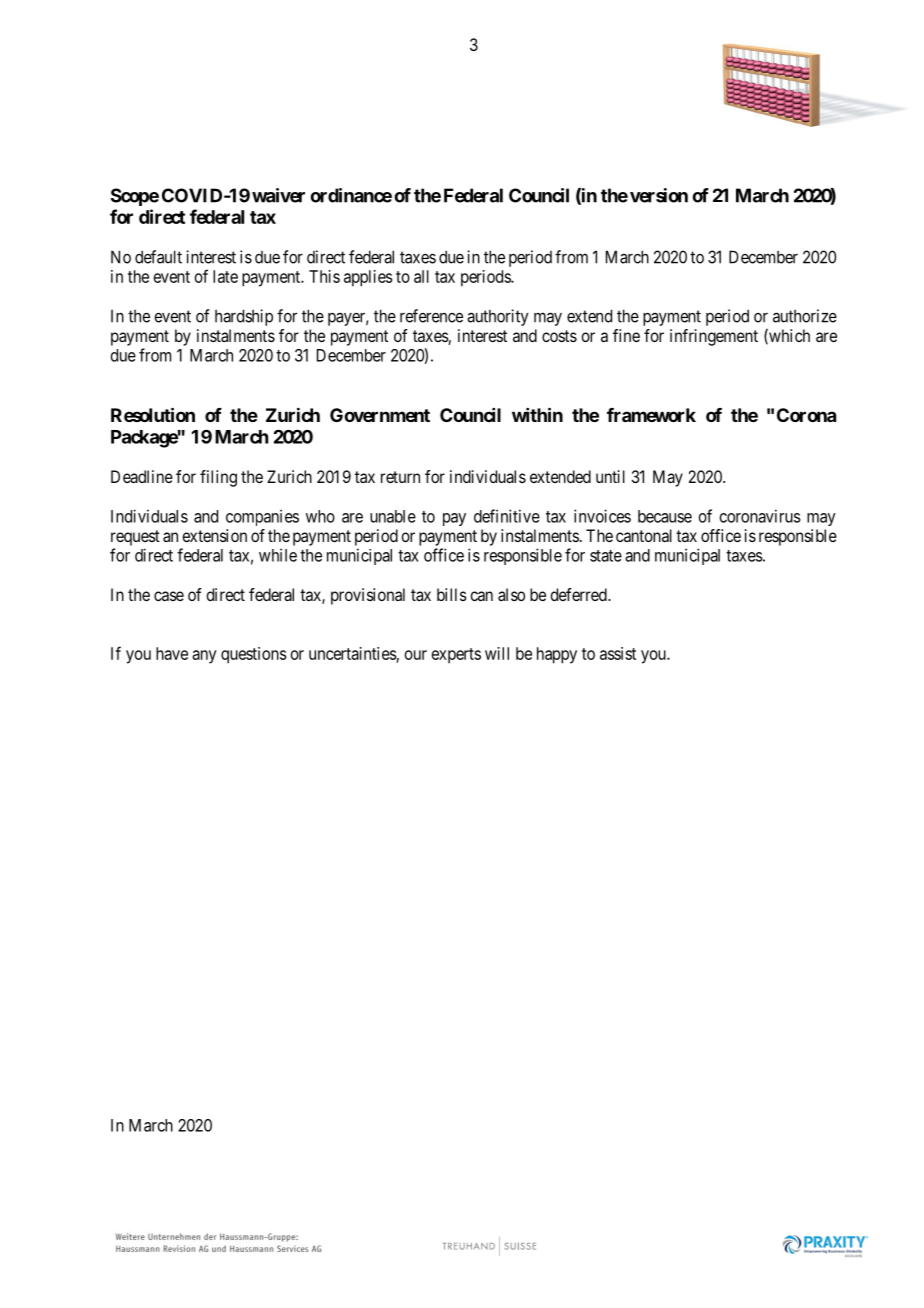 The width and height of the screenshot is (924, 1308). I want to click on version, so click(659, 195).
